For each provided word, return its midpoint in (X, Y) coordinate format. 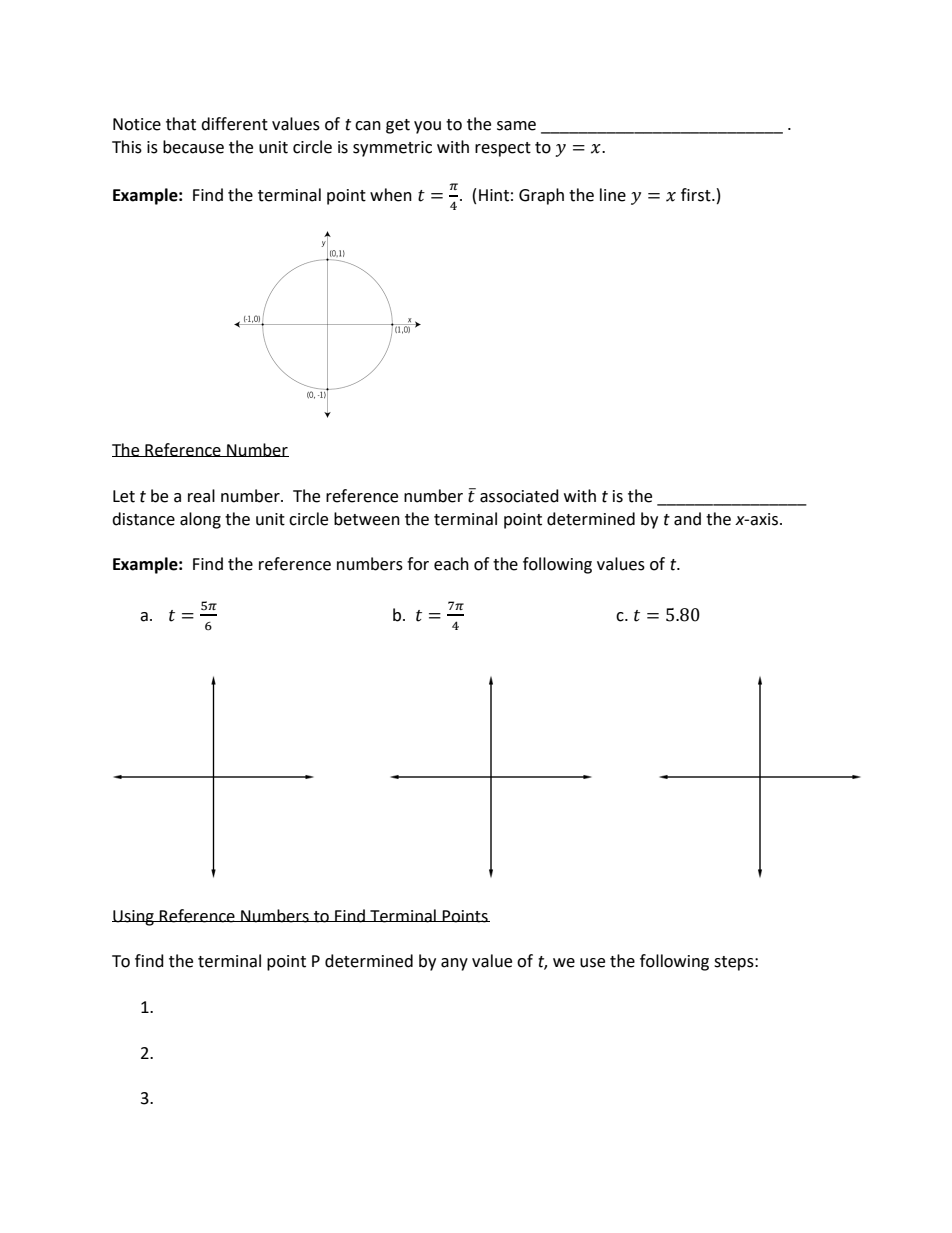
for (418, 564)
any (454, 964)
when (391, 195)
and (687, 519)
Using (134, 918)
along (200, 520)
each (451, 564)
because (193, 147)
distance (143, 519)
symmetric (392, 149)
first (697, 195)
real (201, 496)
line (613, 195)
